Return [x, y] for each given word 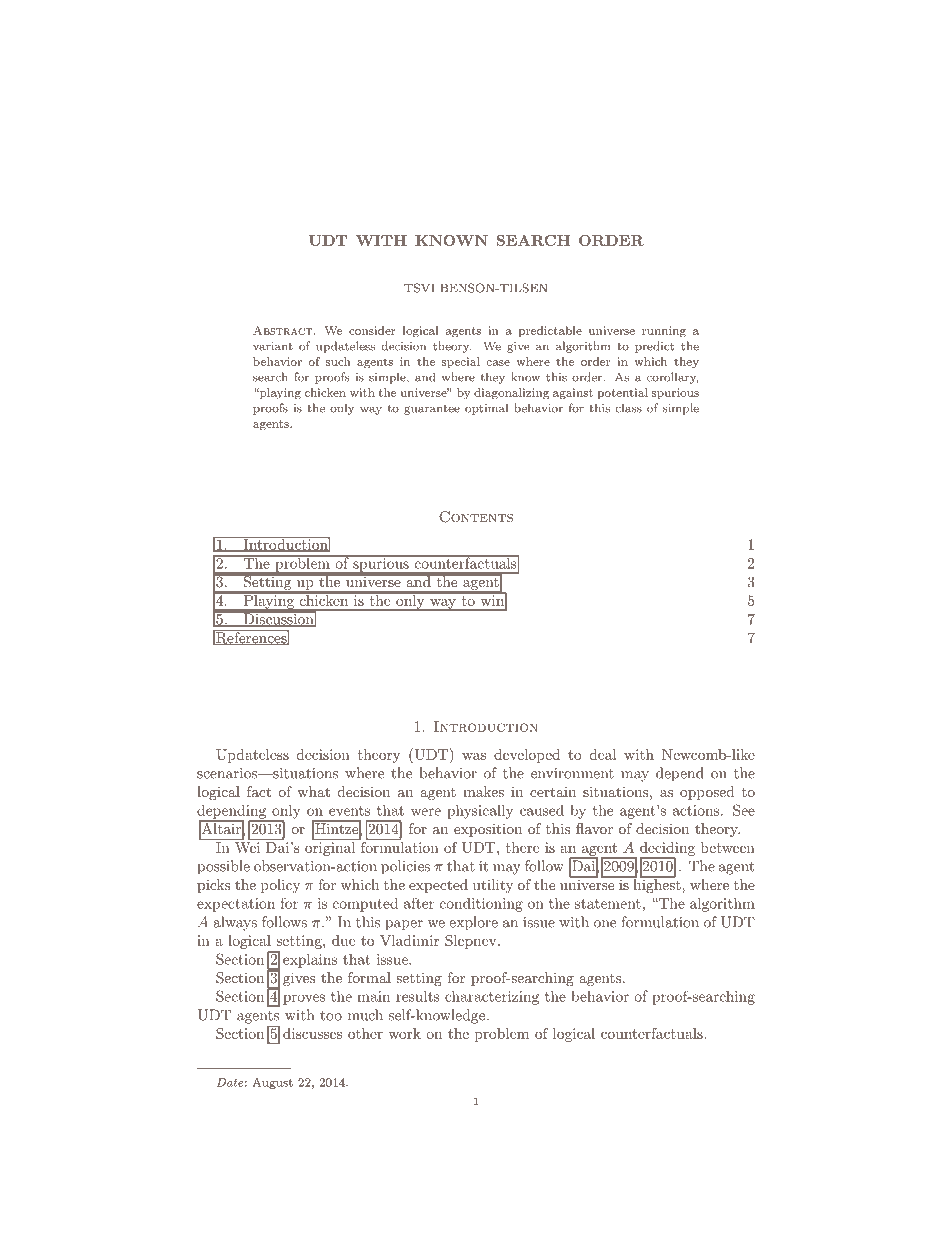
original [331, 847]
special [461, 362]
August [272, 1083]
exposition [488, 830]
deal [603, 754]
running [664, 332]
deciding [667, 850]
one [605, 924]
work [404, 1033]
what [313, 791]
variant [273, 346]
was [474, 756]
